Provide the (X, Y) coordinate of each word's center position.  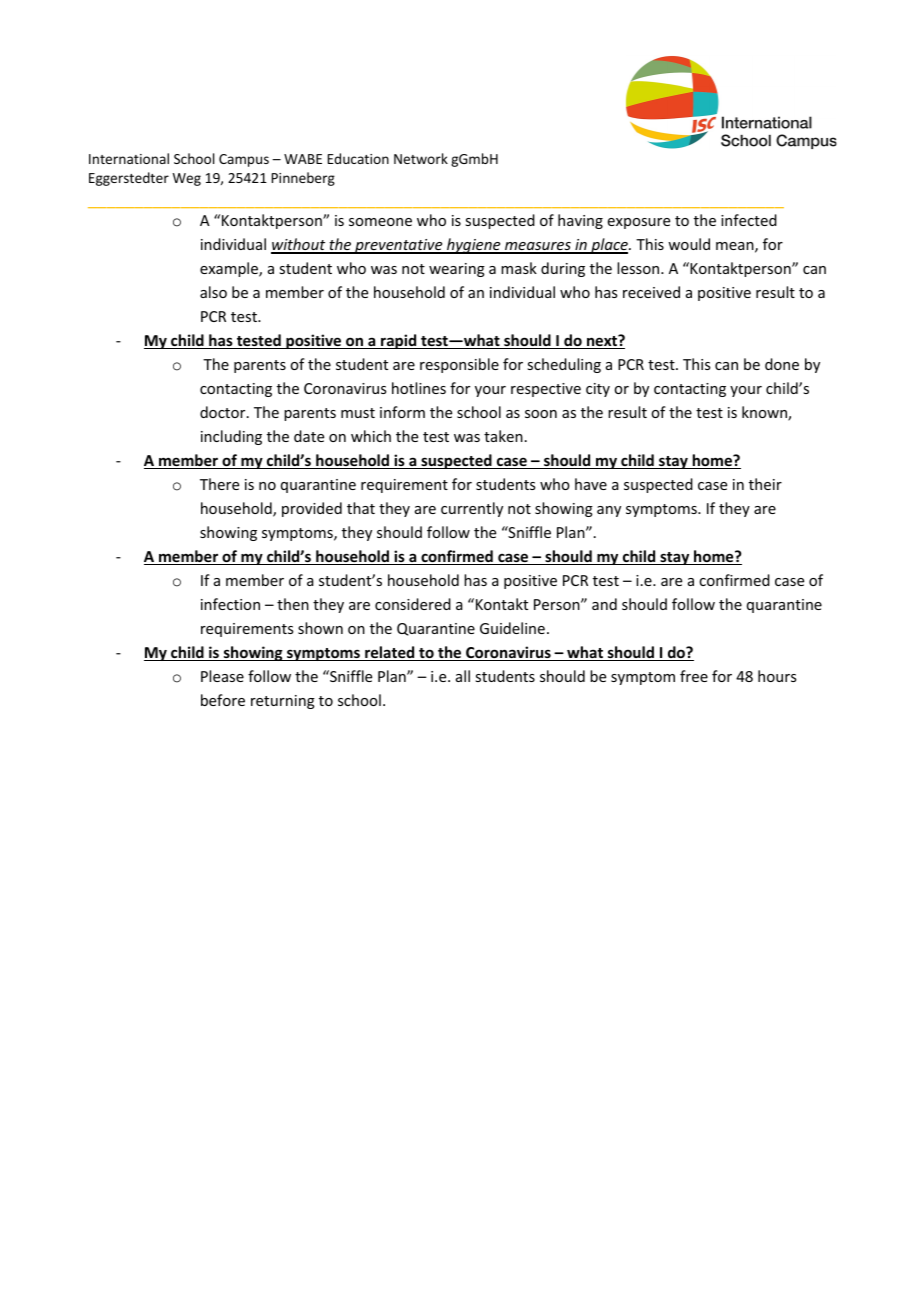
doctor (224, 412)
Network (421, 158)
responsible (459, 365)
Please (222, 676)
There (219, 484)
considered (413, 604)
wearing (457, 270)
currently (472, 509)
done (782, 364)
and (604, 604)
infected (749, 220)
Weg (187, 179)
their (765, 484)
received (651, 292)
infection (230, 604)
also (213, 292)
